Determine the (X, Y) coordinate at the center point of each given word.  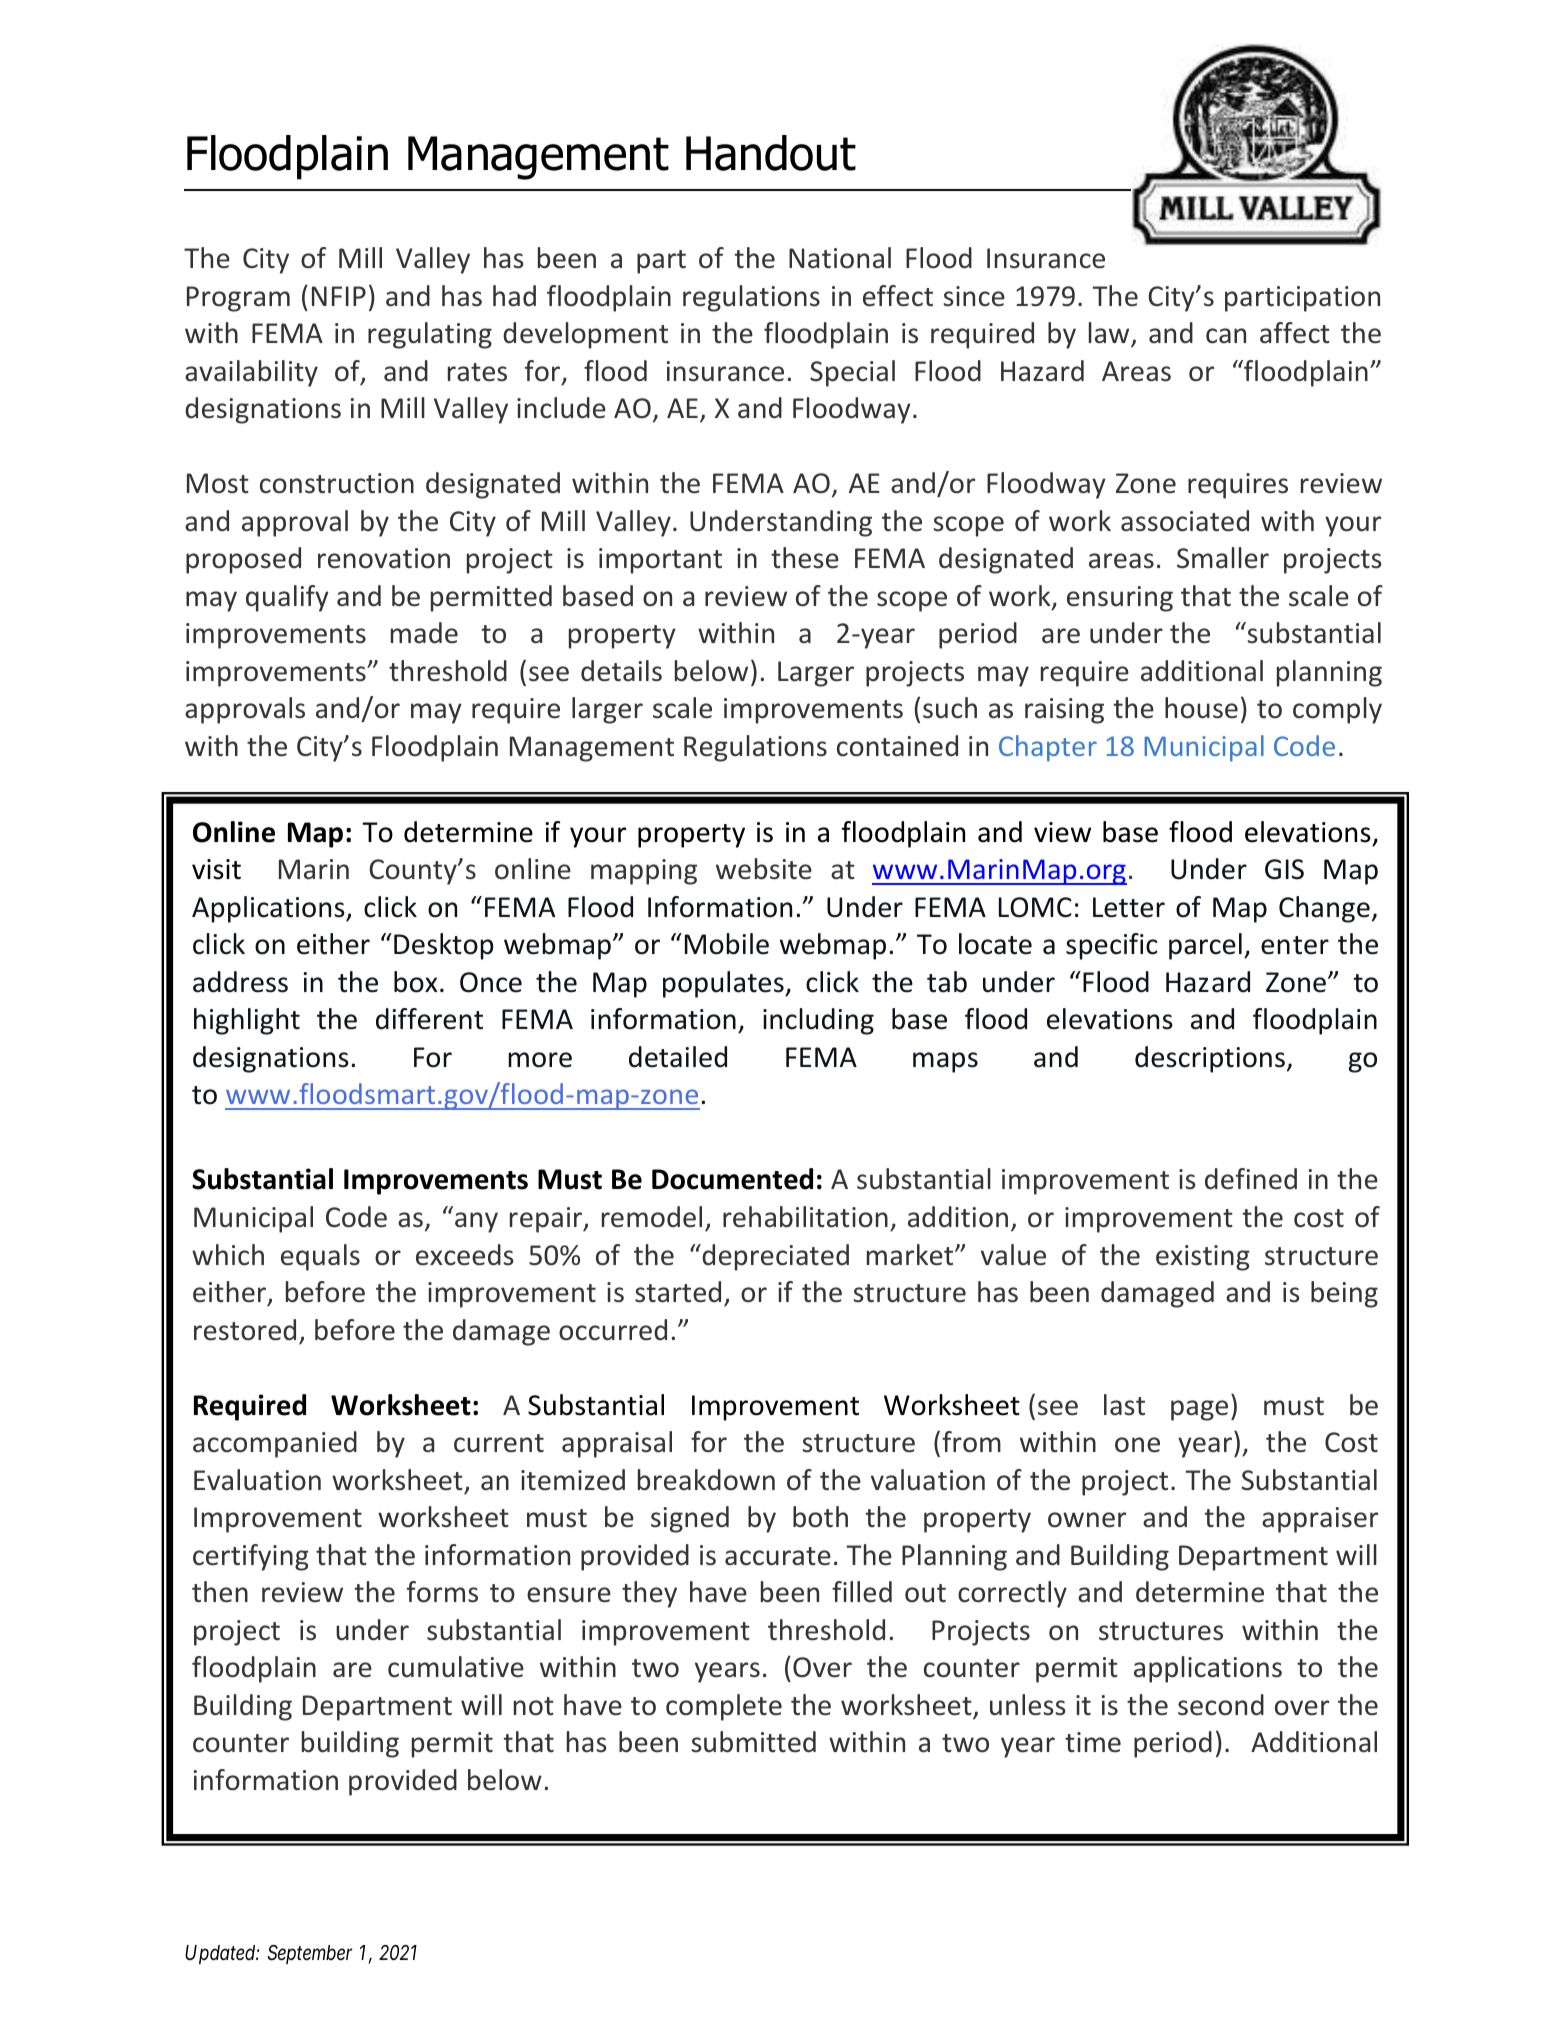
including (818, 1021)
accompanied (275, 1444)
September (309, 1954)
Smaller (1223, 558)
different (429, 1019)
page (1199, 1410)
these (805, 558)
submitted (754, 1742)
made (424, 633)
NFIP (339, 296)
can (1226, 336)
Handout (771, 153)
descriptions (1210, 1059)
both (820, 1517)
